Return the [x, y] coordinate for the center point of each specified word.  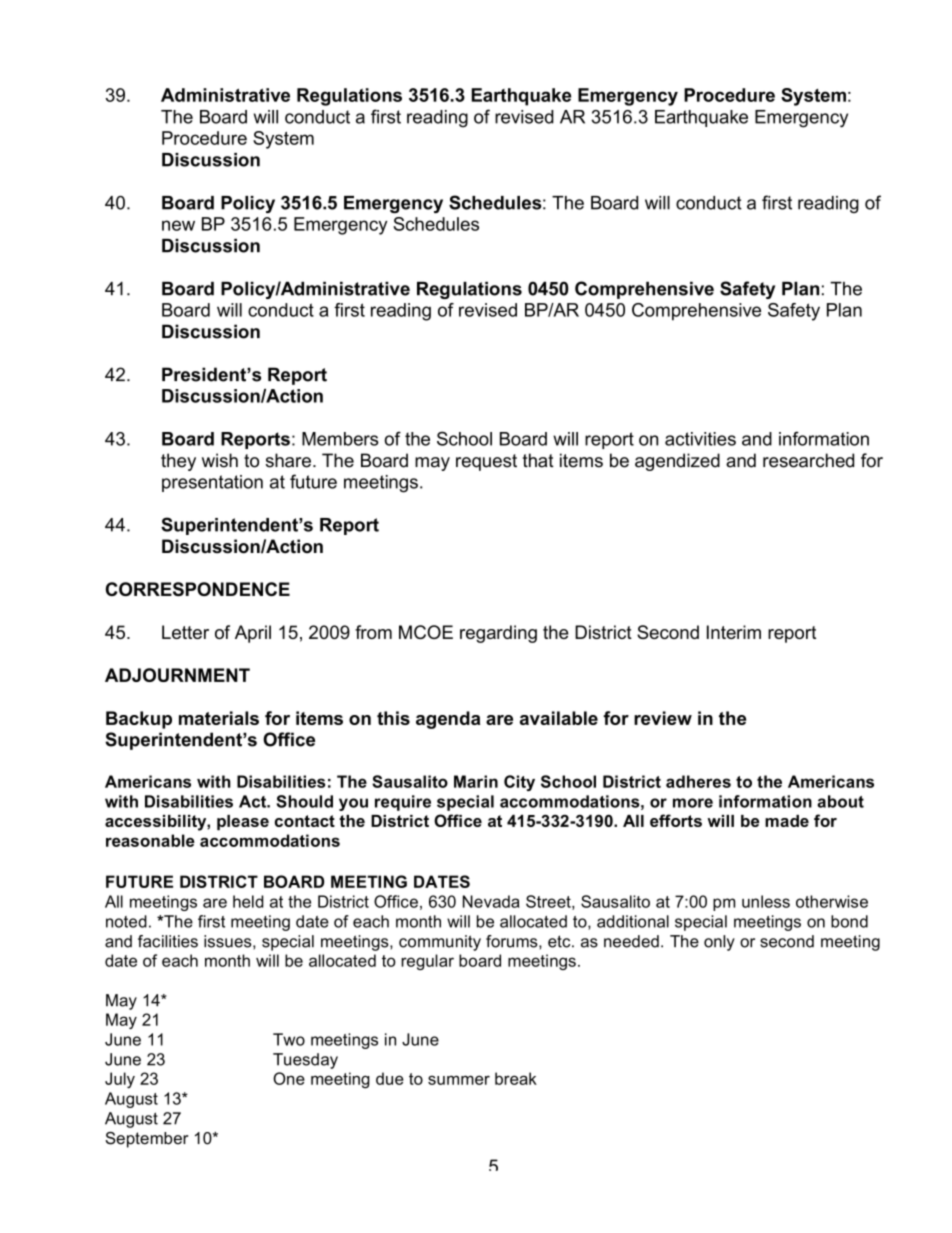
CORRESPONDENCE [198, 589]
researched [808, 460]
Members [340, 439]
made [787, 821]
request [486, 462]
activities [700, 439]
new [178, 225]
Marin [476, 781]
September [147, 1140]
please [243, 823]
